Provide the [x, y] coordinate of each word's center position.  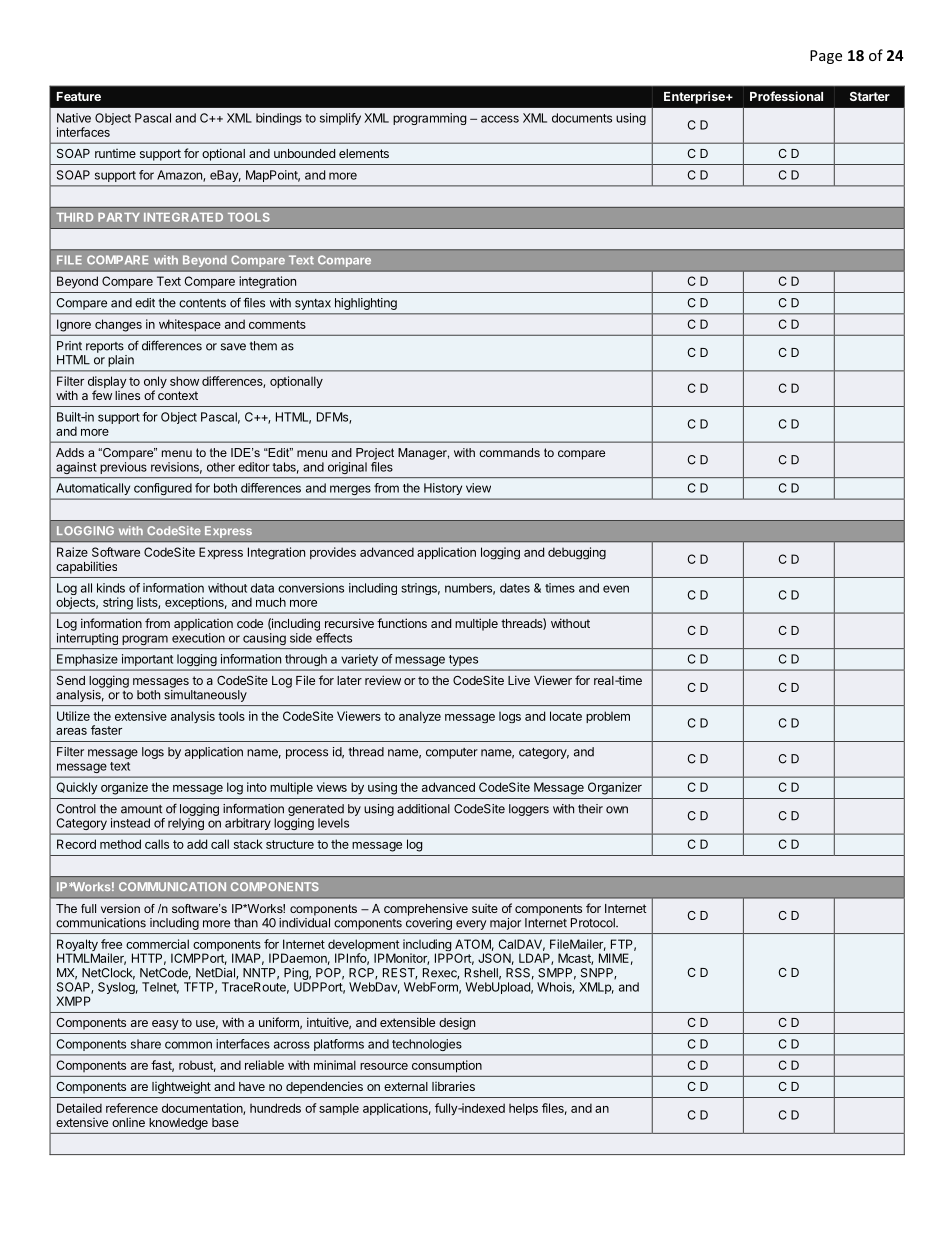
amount [141, 809]
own [617, 810]
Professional [786, 96]
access [500, 119]
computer [452, 753]
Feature [79, 96]
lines [127, 395]
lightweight [181, 1087]
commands [509, 452]
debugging [577, 553]
